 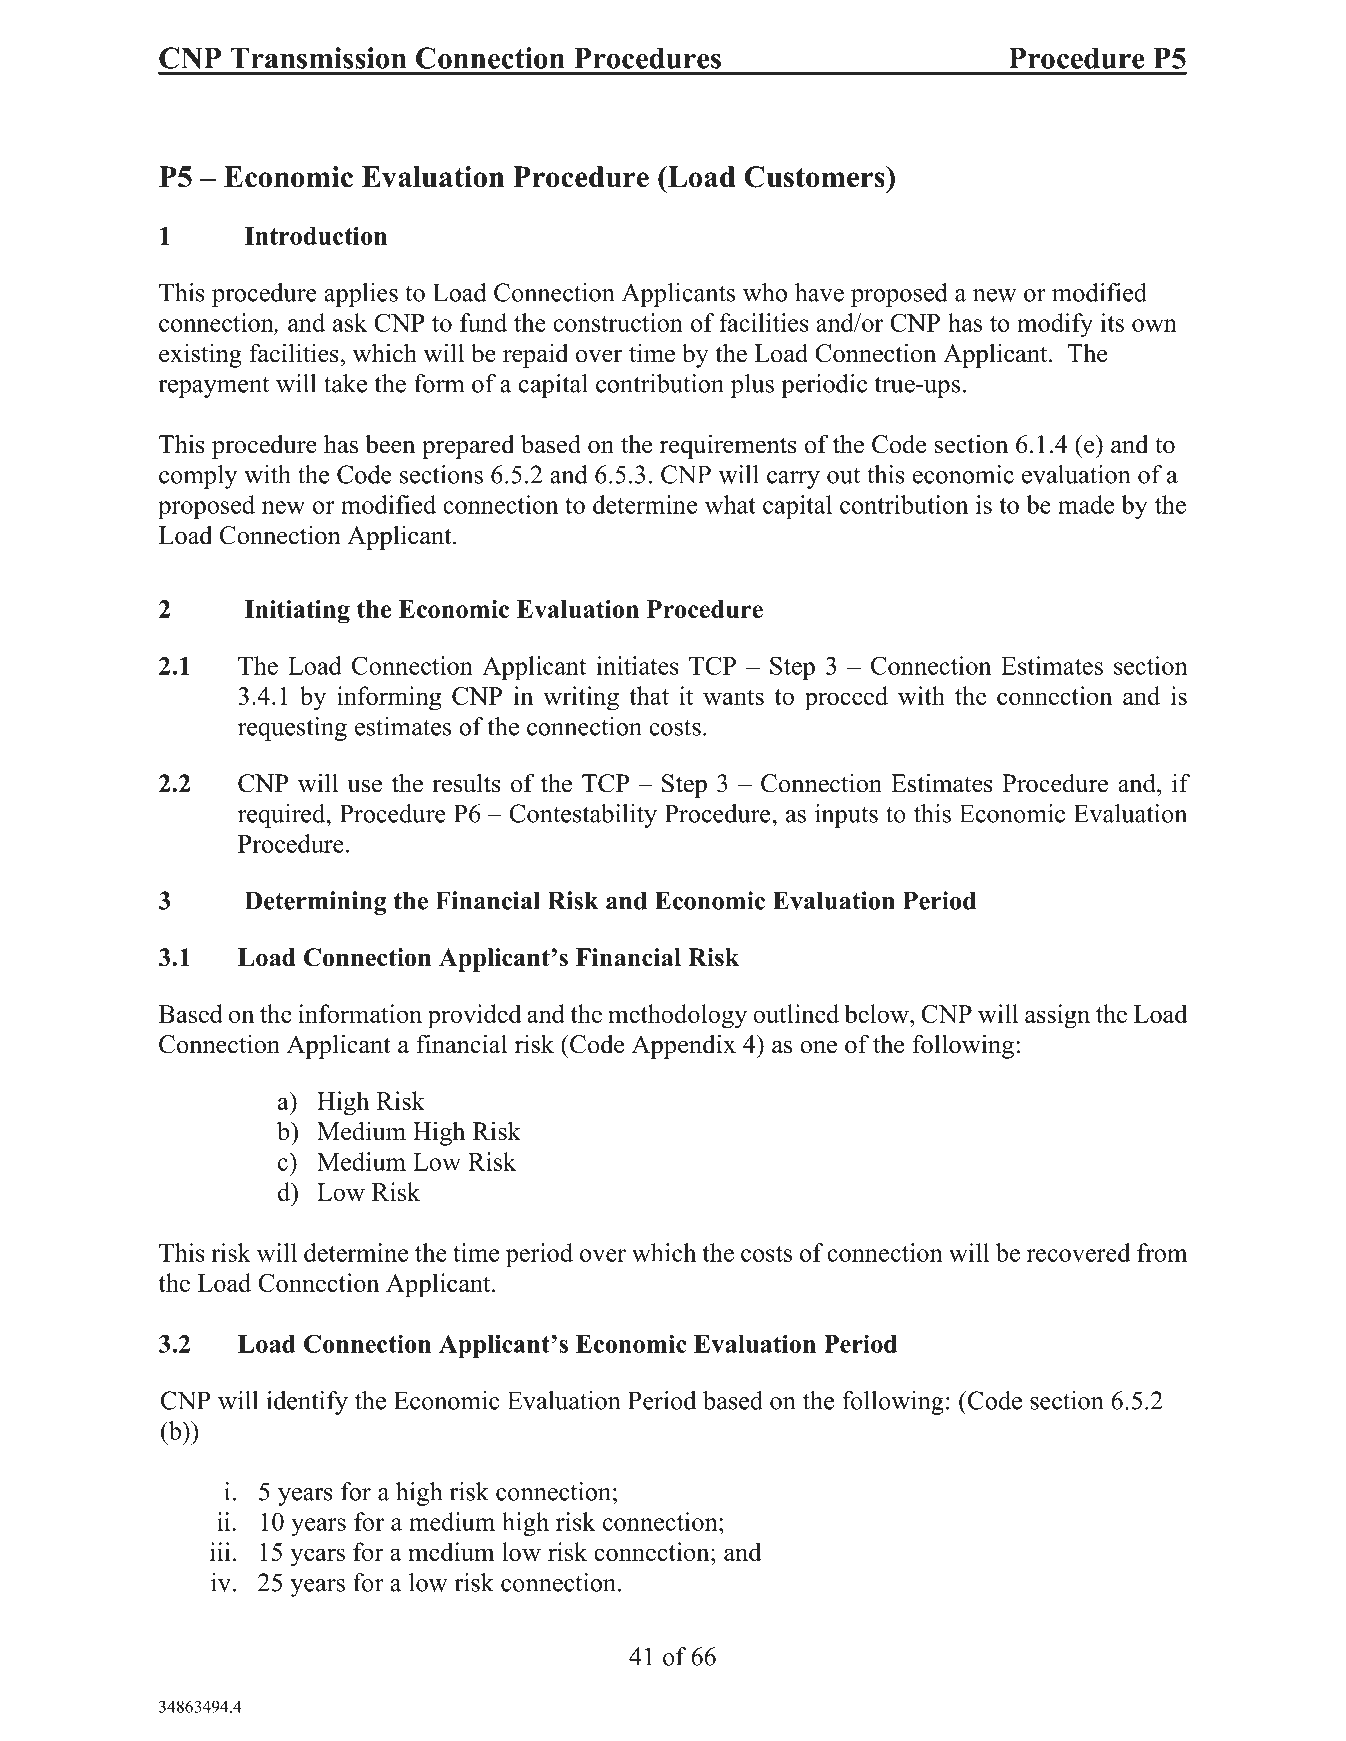 What do you see at coordinates (1057, 1016) in the page?
I see `assign` at bounding box center [1057, 1016].
